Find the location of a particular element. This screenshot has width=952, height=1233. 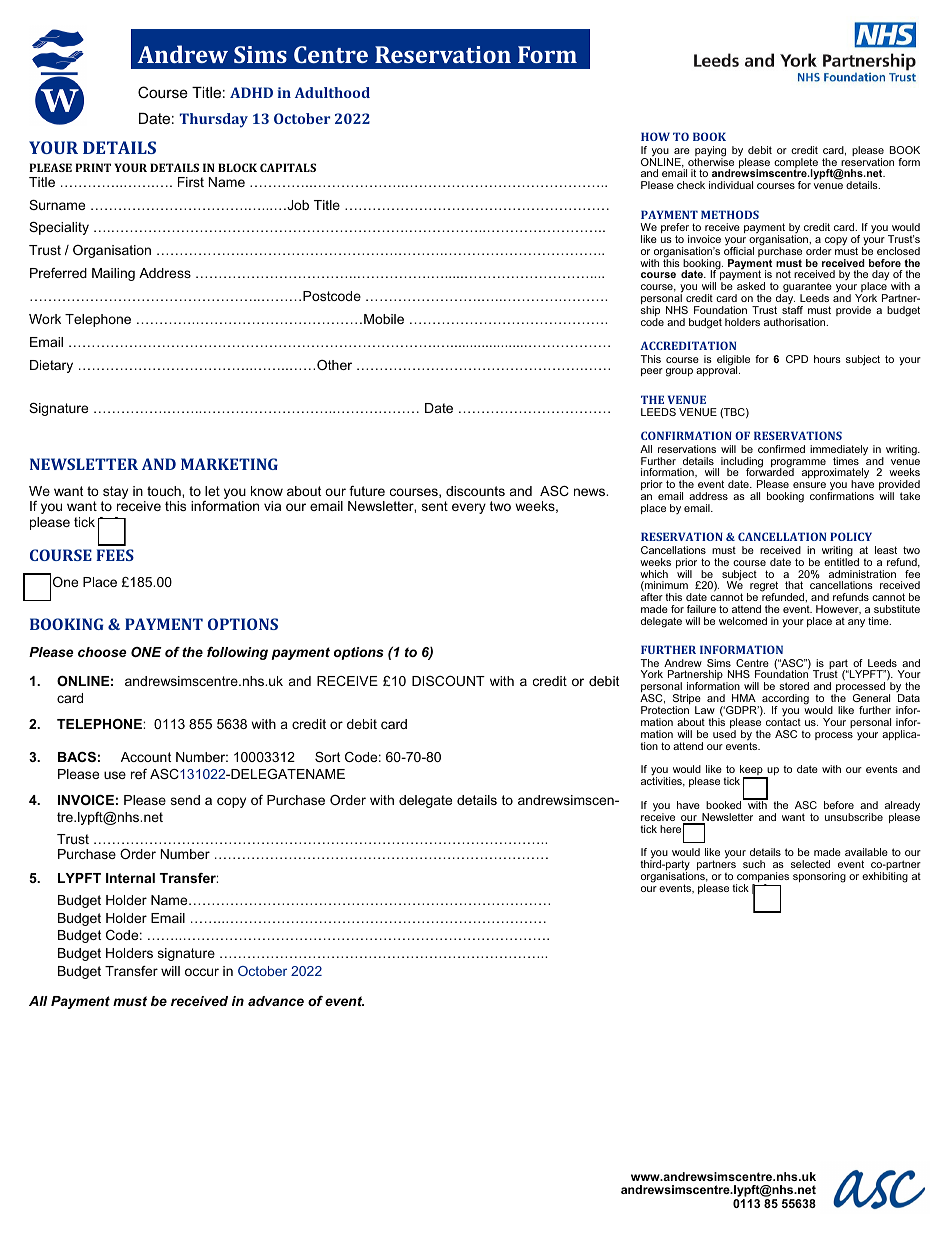

sponsoring is located at coordinates (819, 877).
